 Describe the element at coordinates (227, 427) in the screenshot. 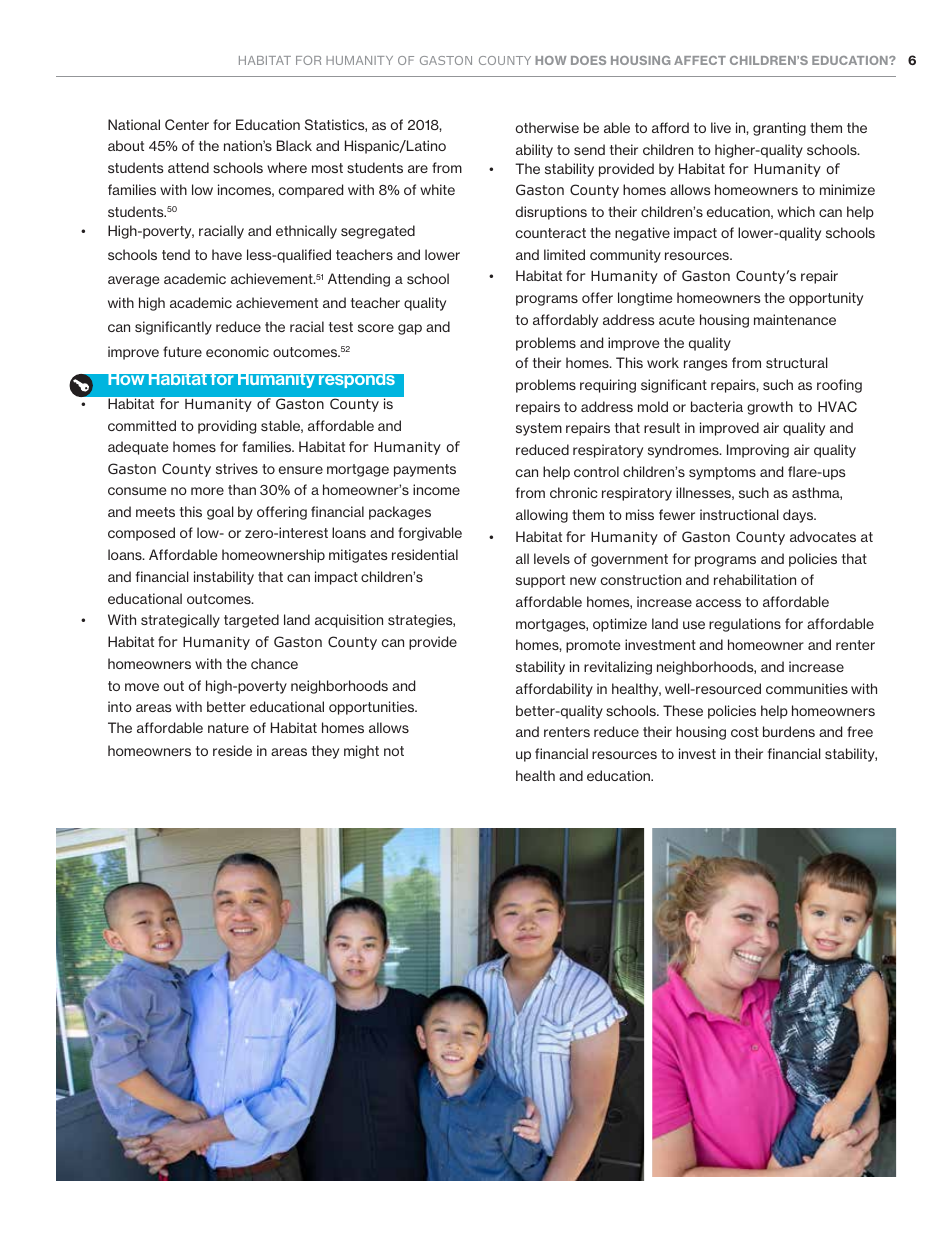

I see `providing` at that location.
